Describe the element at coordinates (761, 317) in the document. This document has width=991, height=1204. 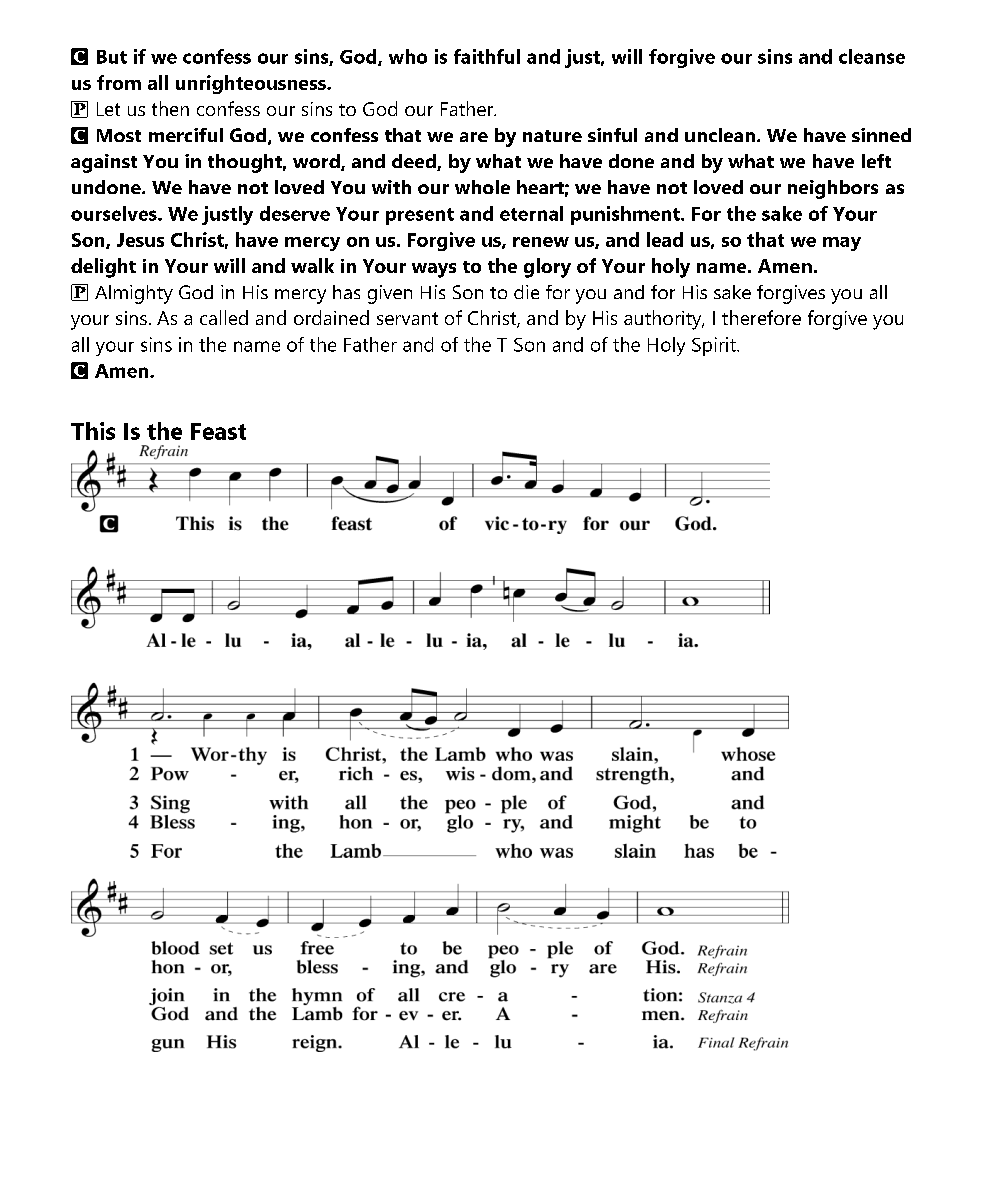
I see `therefore` at that location.
